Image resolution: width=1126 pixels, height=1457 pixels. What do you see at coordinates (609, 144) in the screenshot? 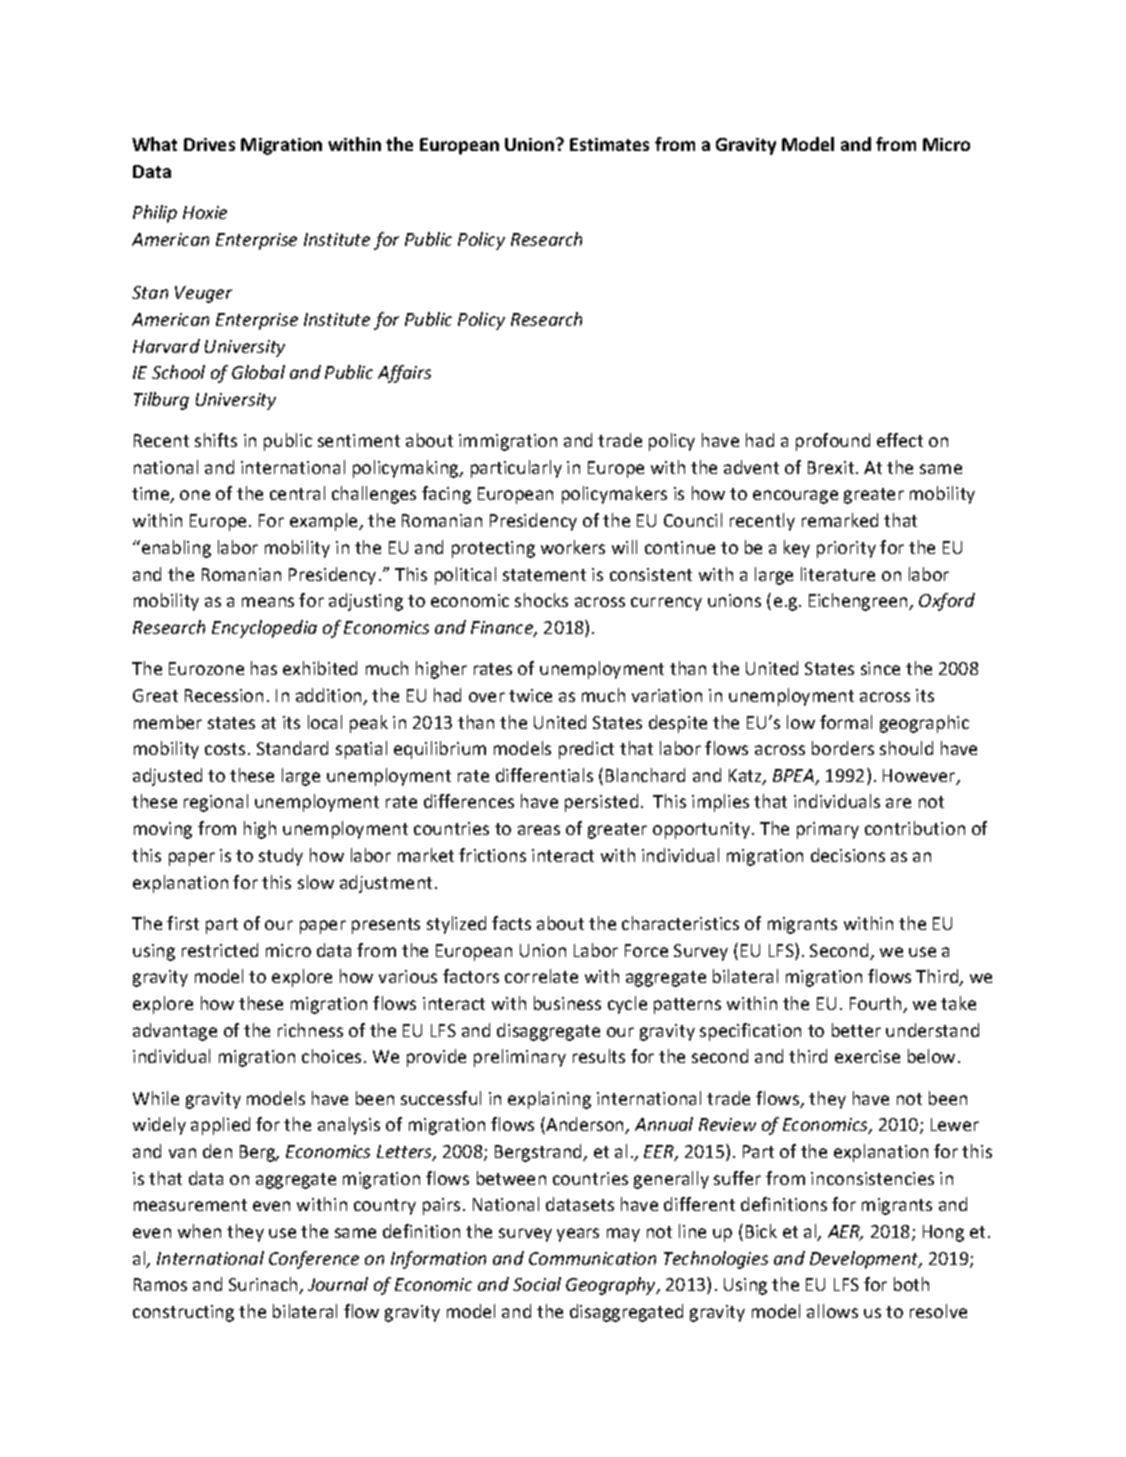
I see `Estimates` at bounding box center [609, 144].
